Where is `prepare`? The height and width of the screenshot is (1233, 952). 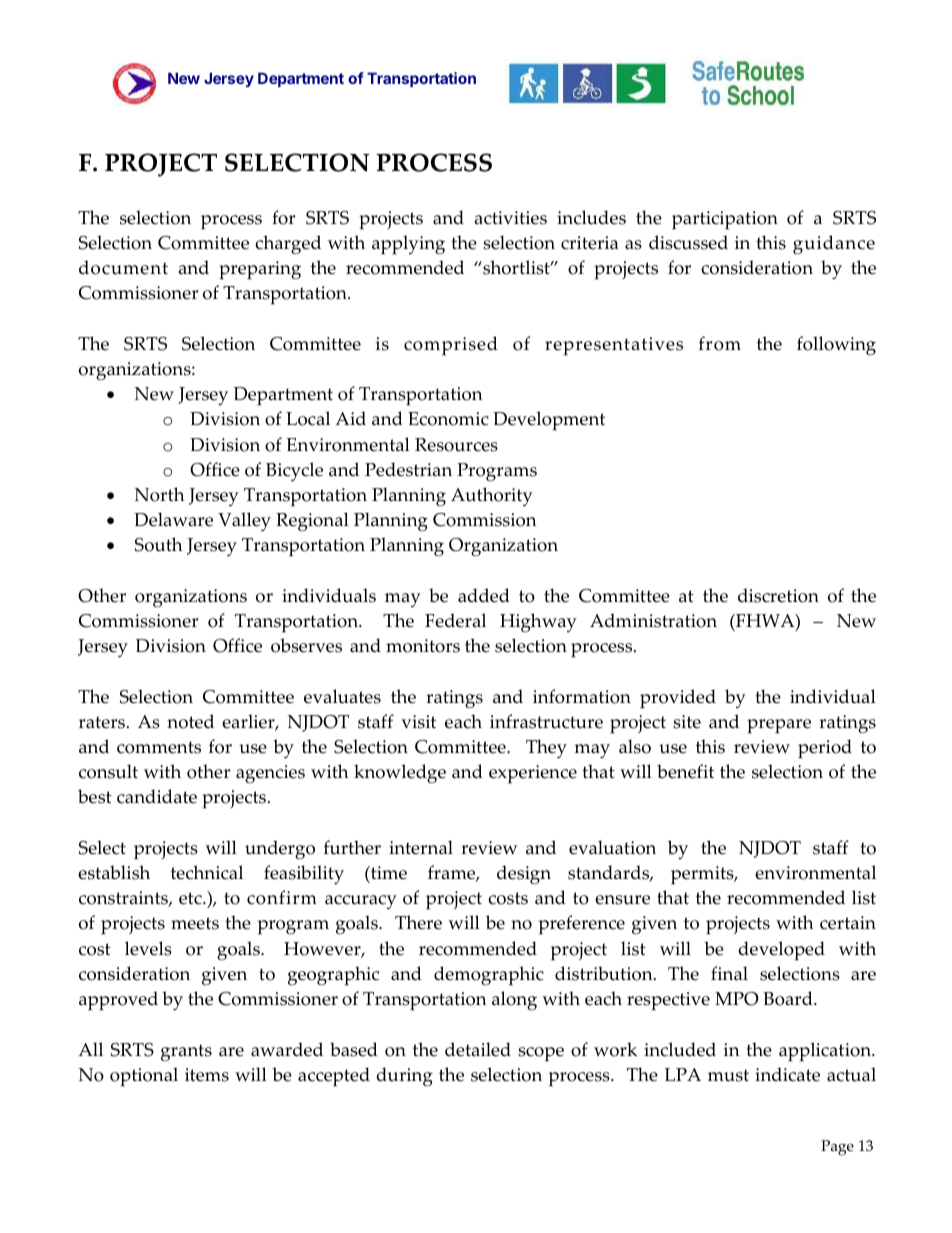 prepare is located at coordinates (779, 726).
